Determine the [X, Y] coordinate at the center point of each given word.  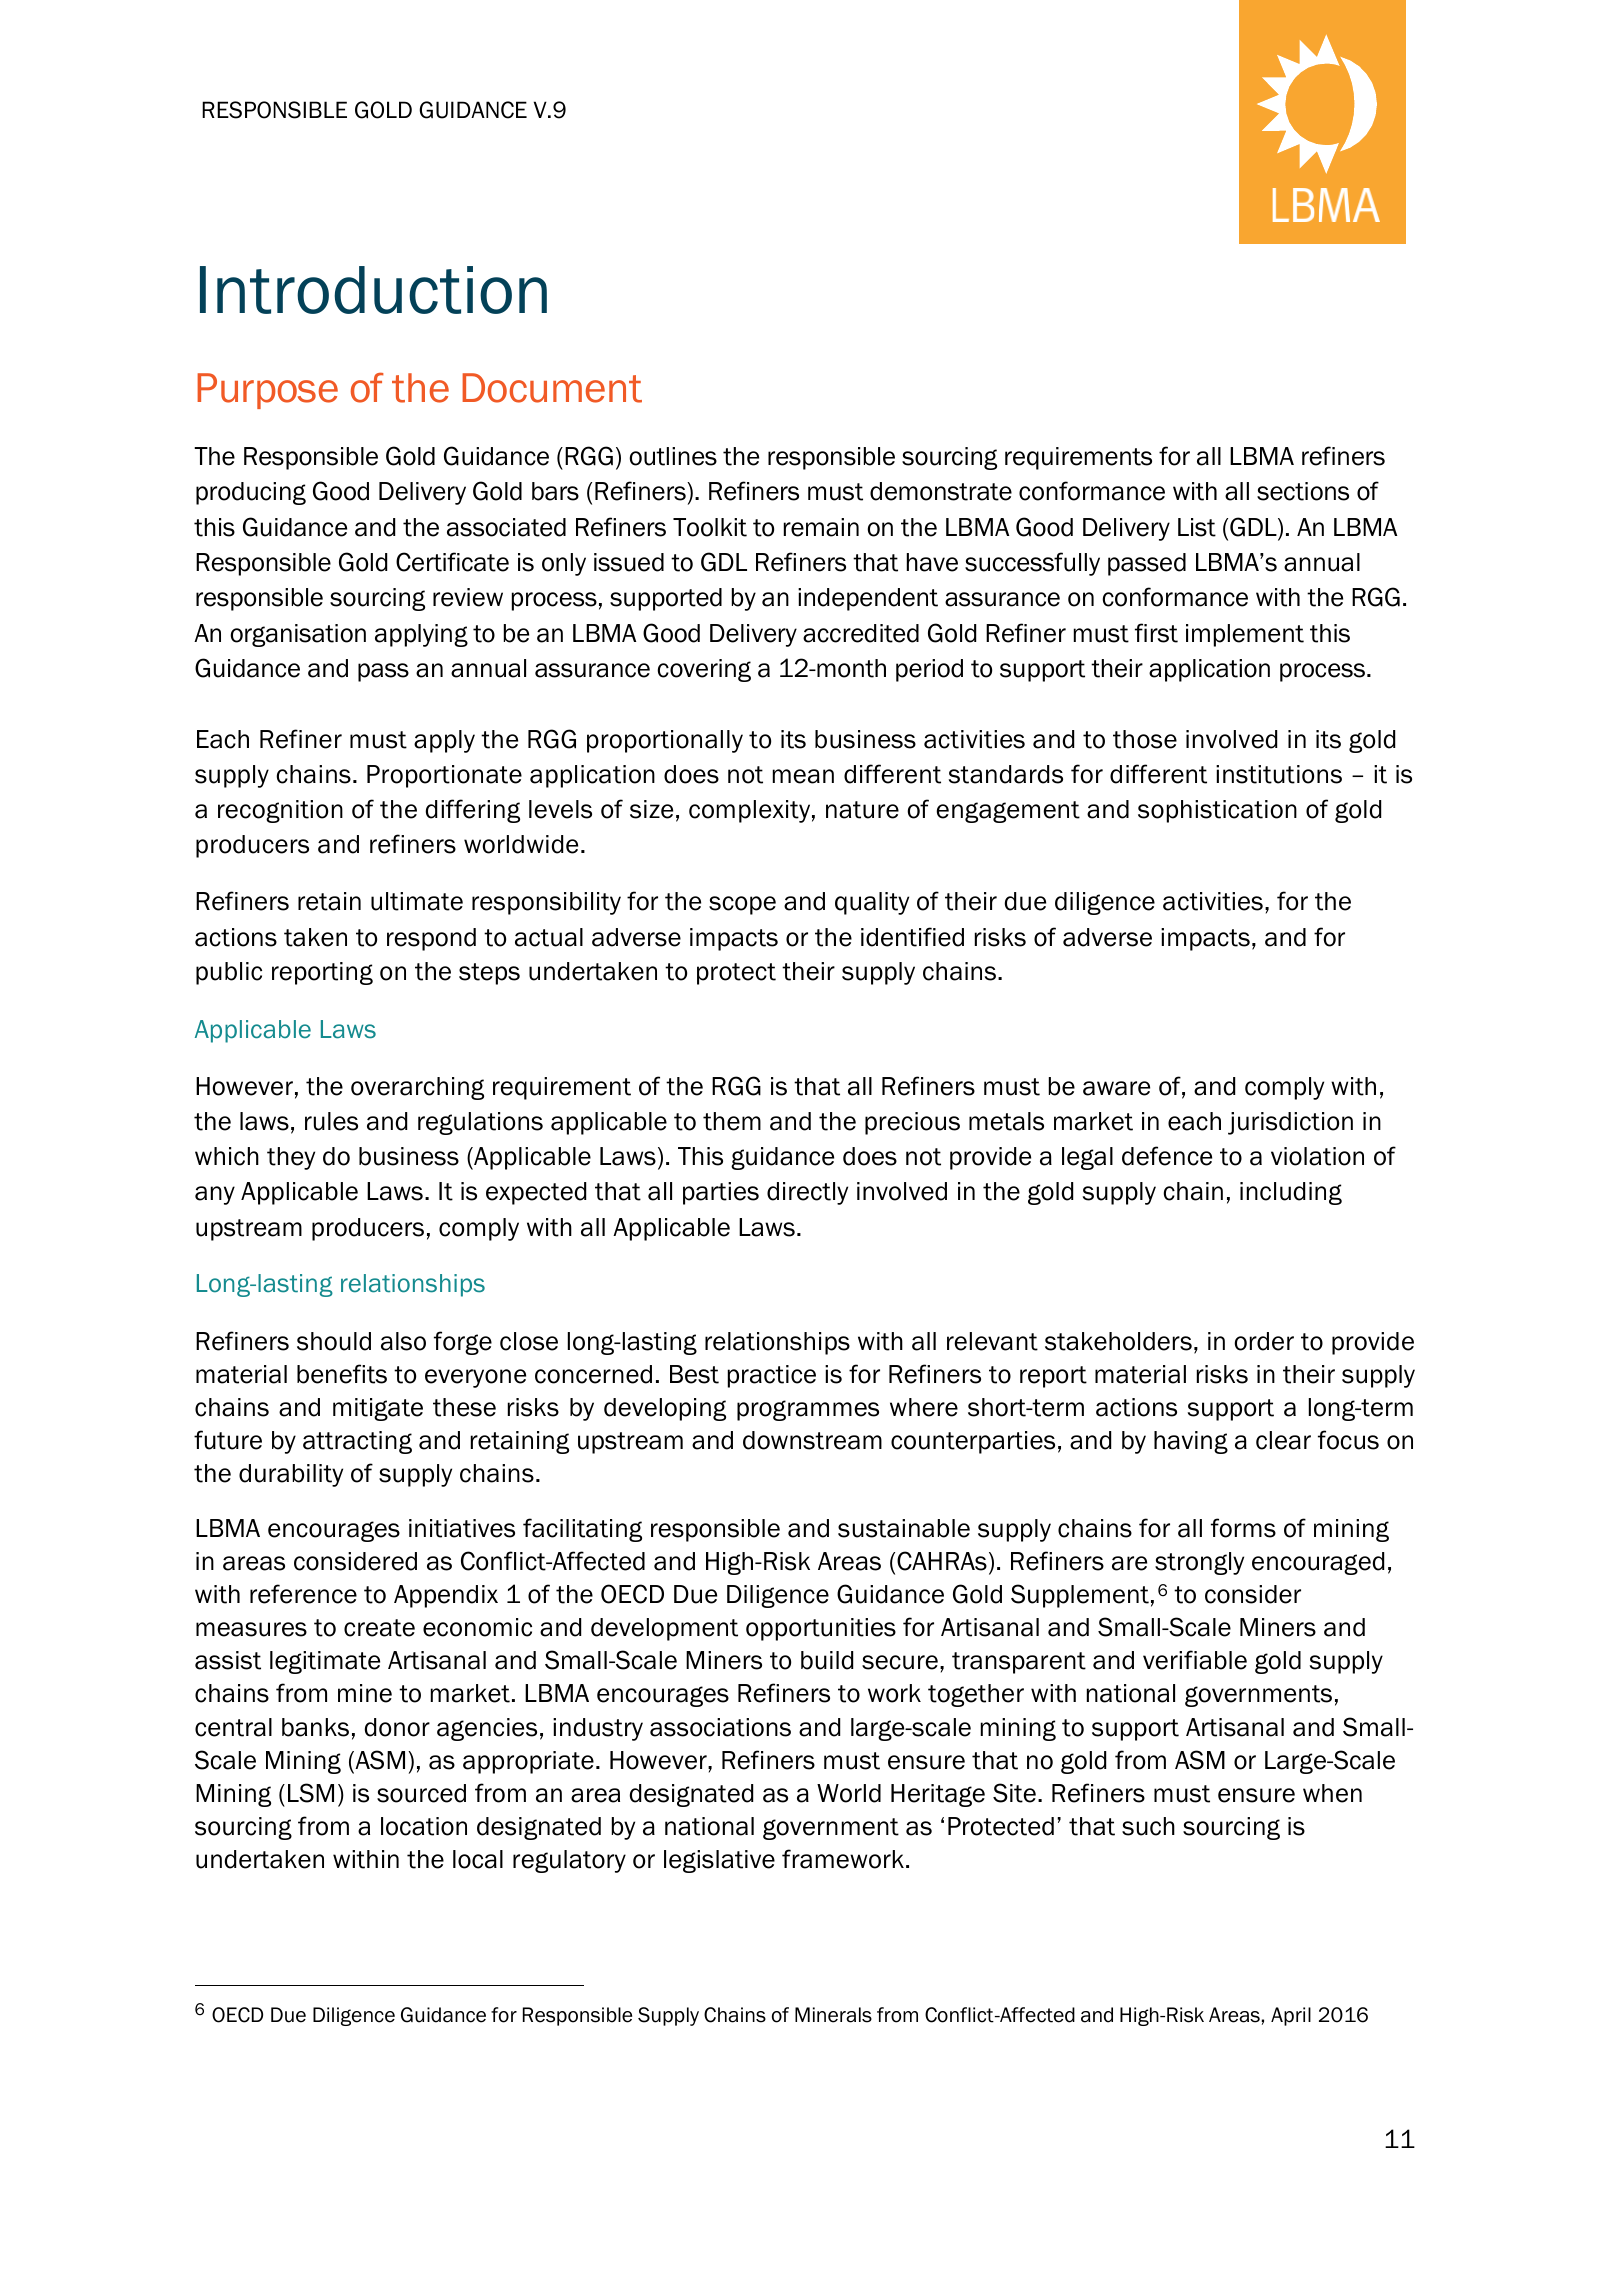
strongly [1199, 1563]
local [478, 1859]
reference [303, 1594]
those [1145, 739]
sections [1303, 491]
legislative [719, 1861]
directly [807, 1193]
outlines [673, 456]
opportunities [821, 1629]
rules [331, 1121]
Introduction [373, 290]
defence [1167, 1156]
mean [803, 776]
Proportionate [444, 776]
